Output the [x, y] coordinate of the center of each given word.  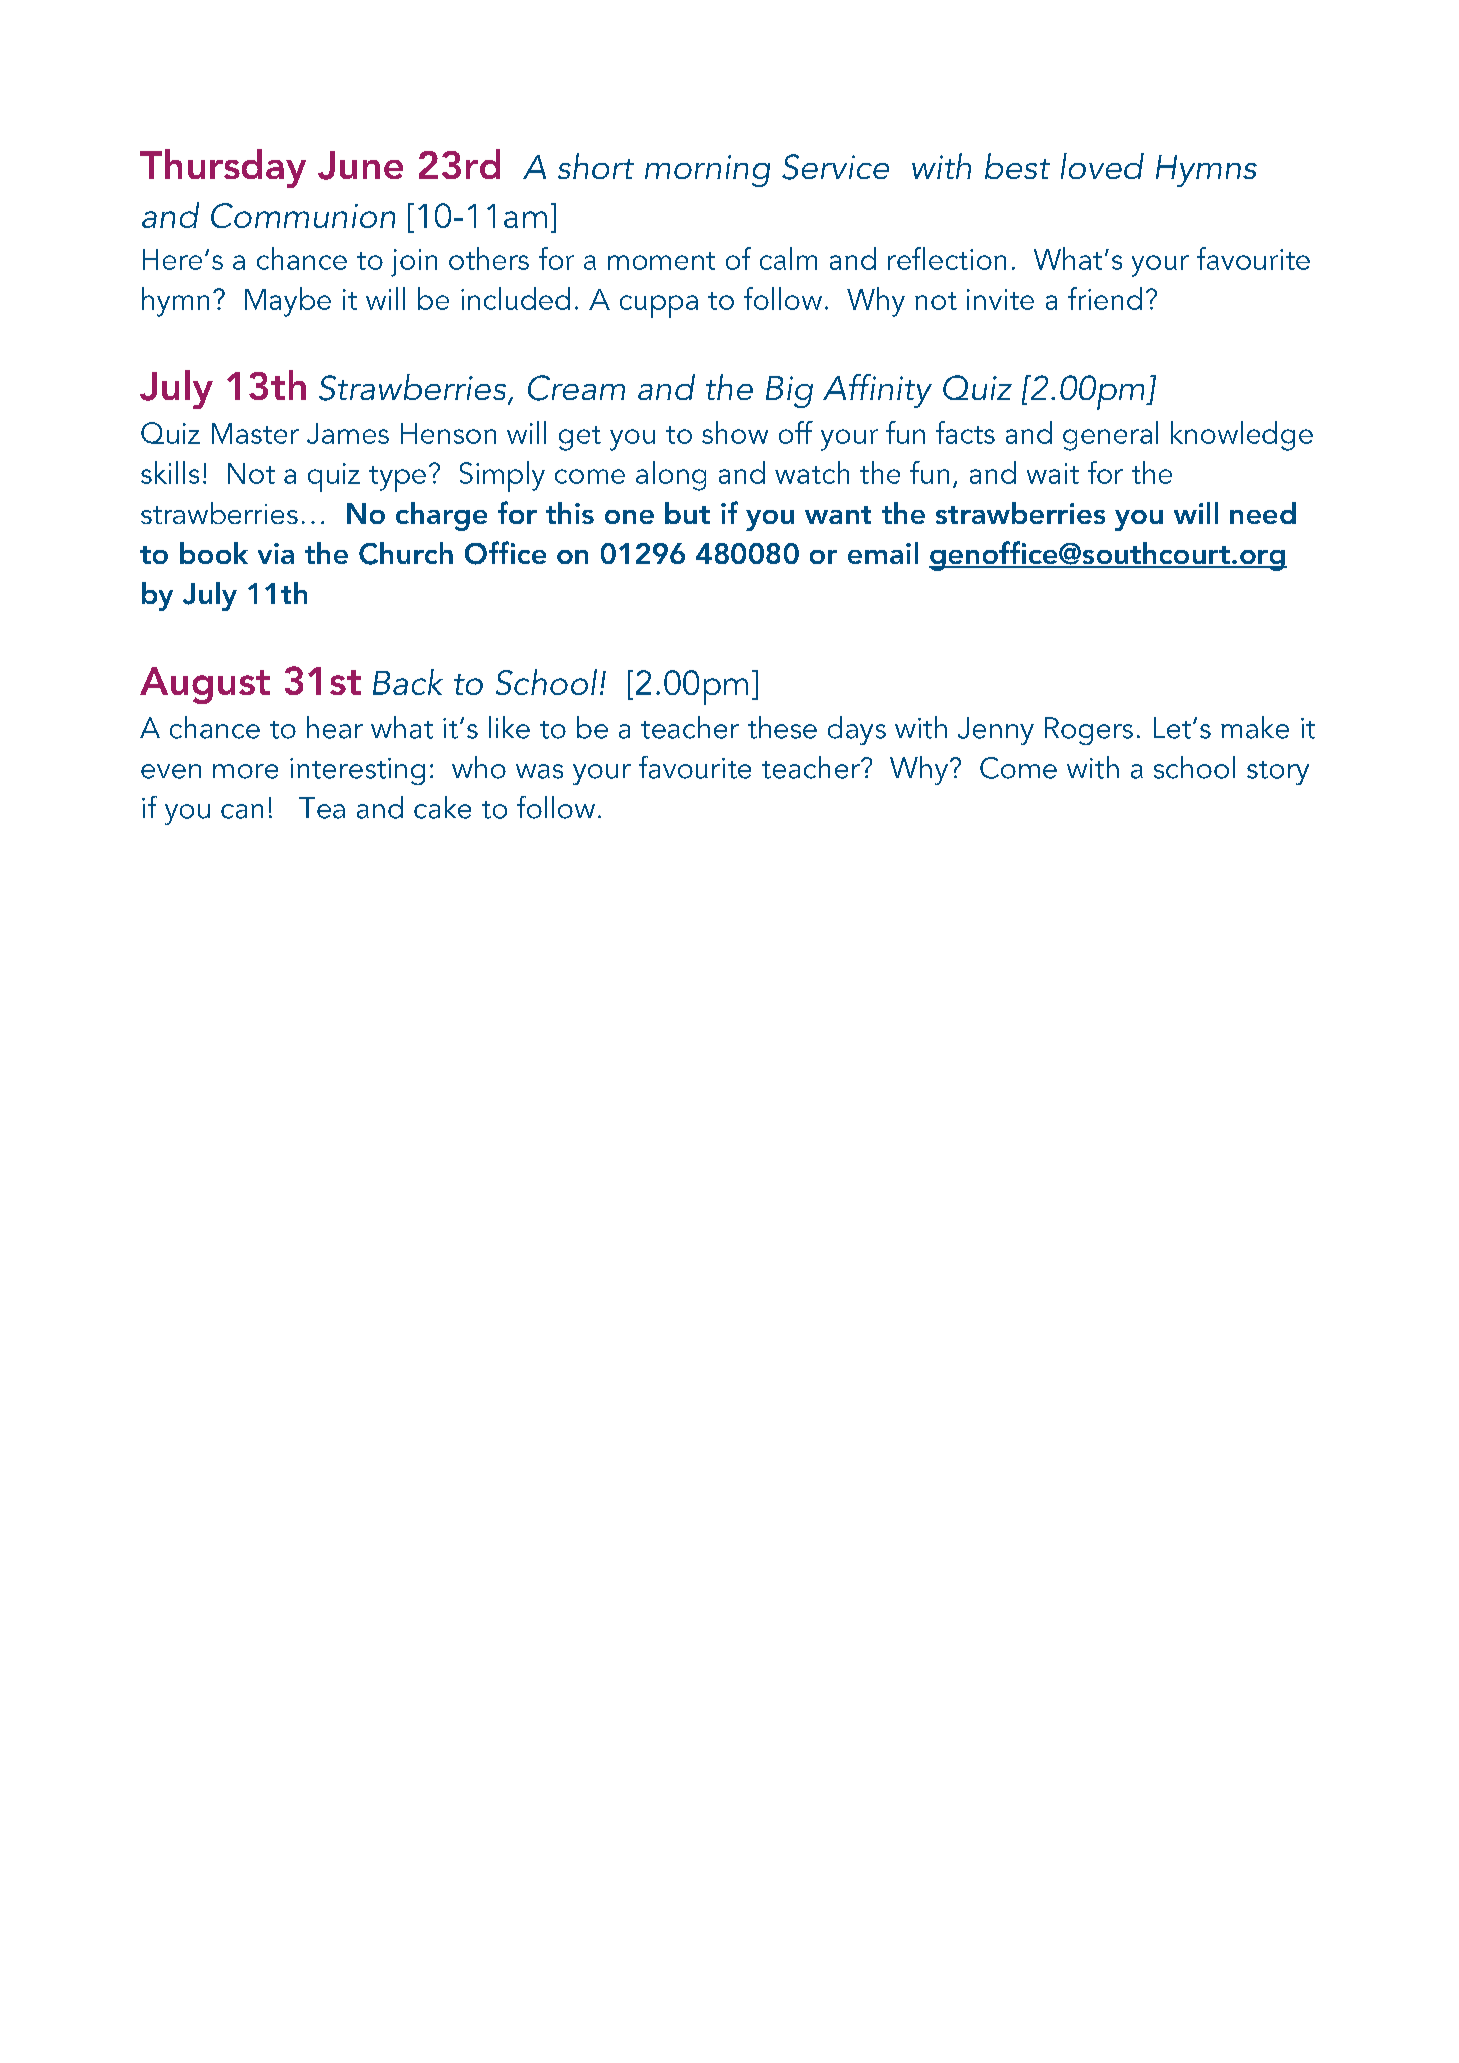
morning [707, 171]
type [397, 479]
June [360, 165]
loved [1102, 166]
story [1278, 773]
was [539, 771]
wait [1053, 473]
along [671, 476]
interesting [357, 771]
